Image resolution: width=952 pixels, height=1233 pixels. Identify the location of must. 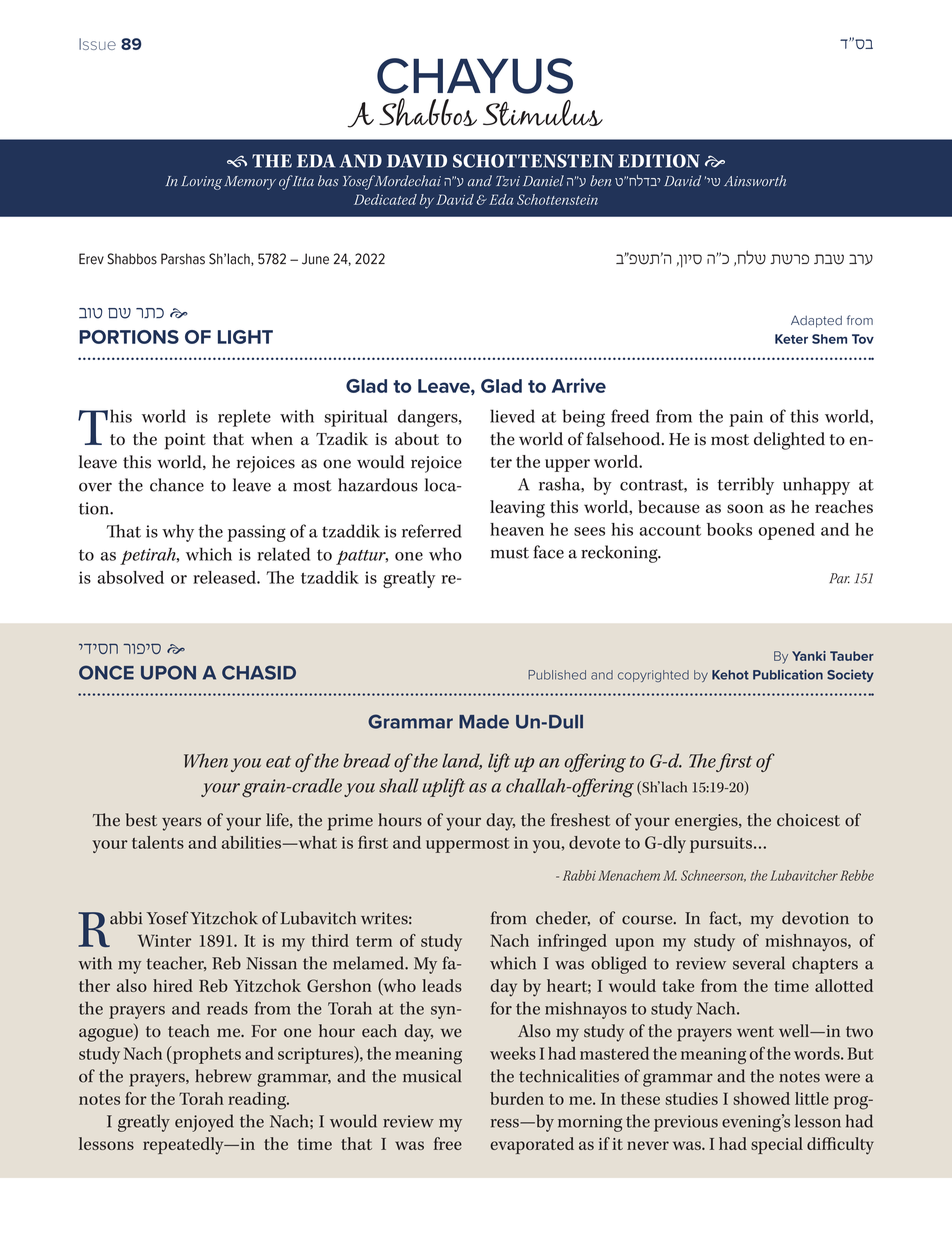
(510, 553).
